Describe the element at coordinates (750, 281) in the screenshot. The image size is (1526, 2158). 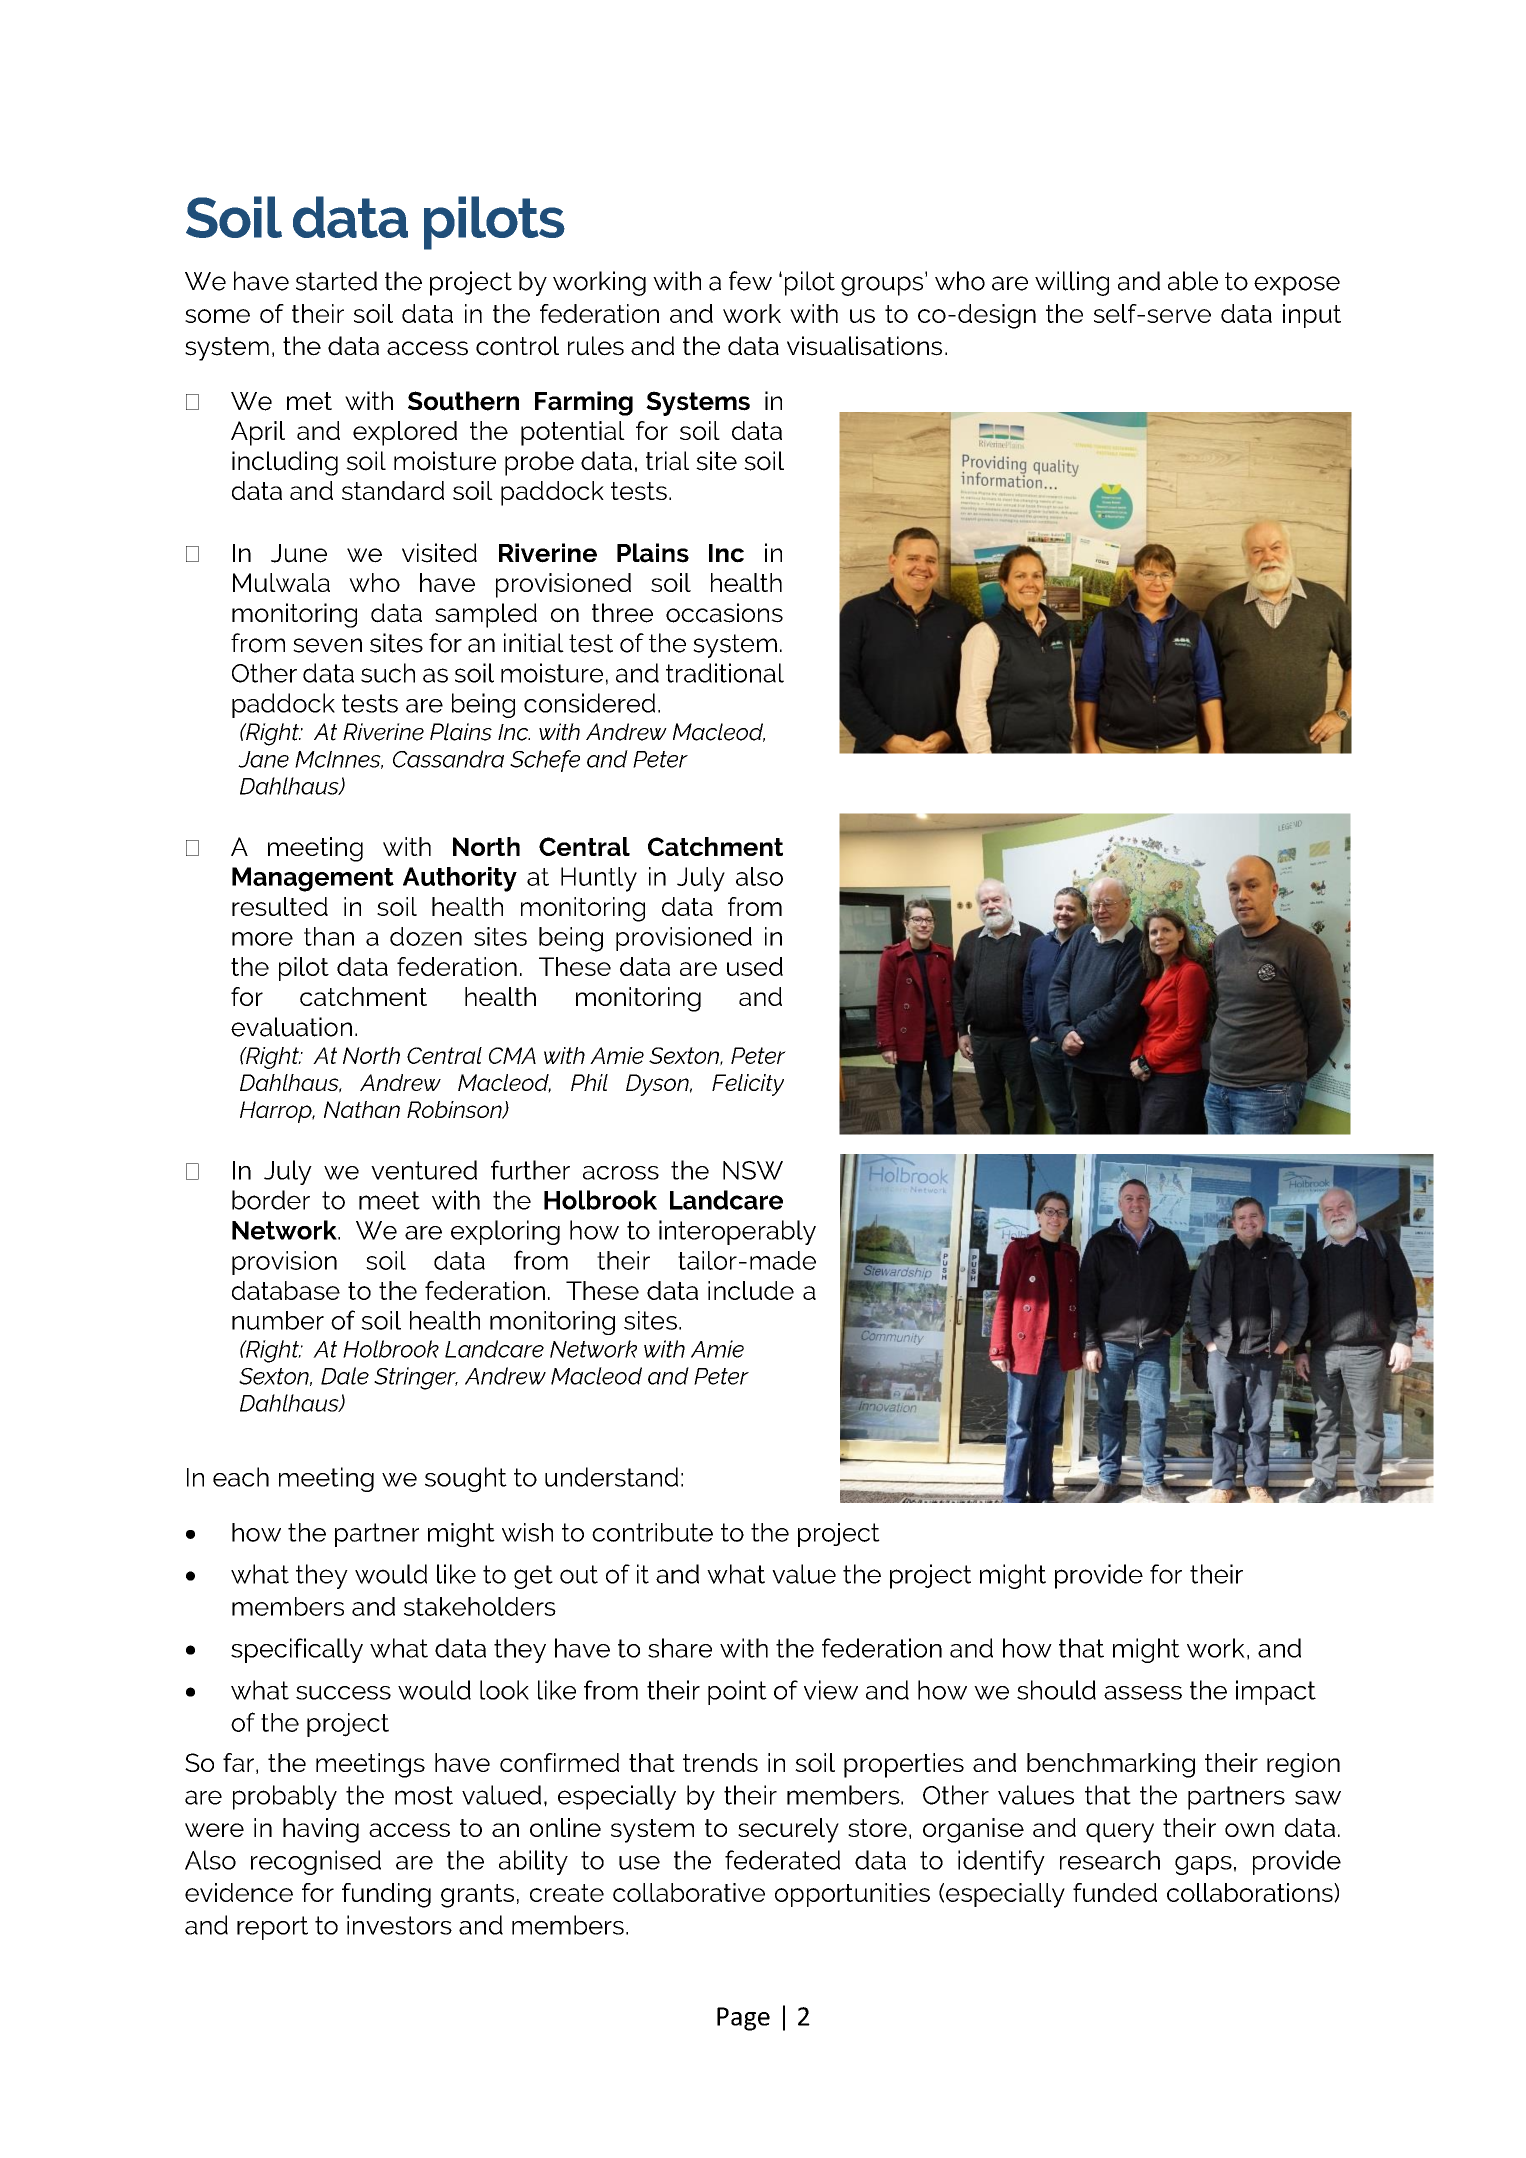
I see `few` at that location.
